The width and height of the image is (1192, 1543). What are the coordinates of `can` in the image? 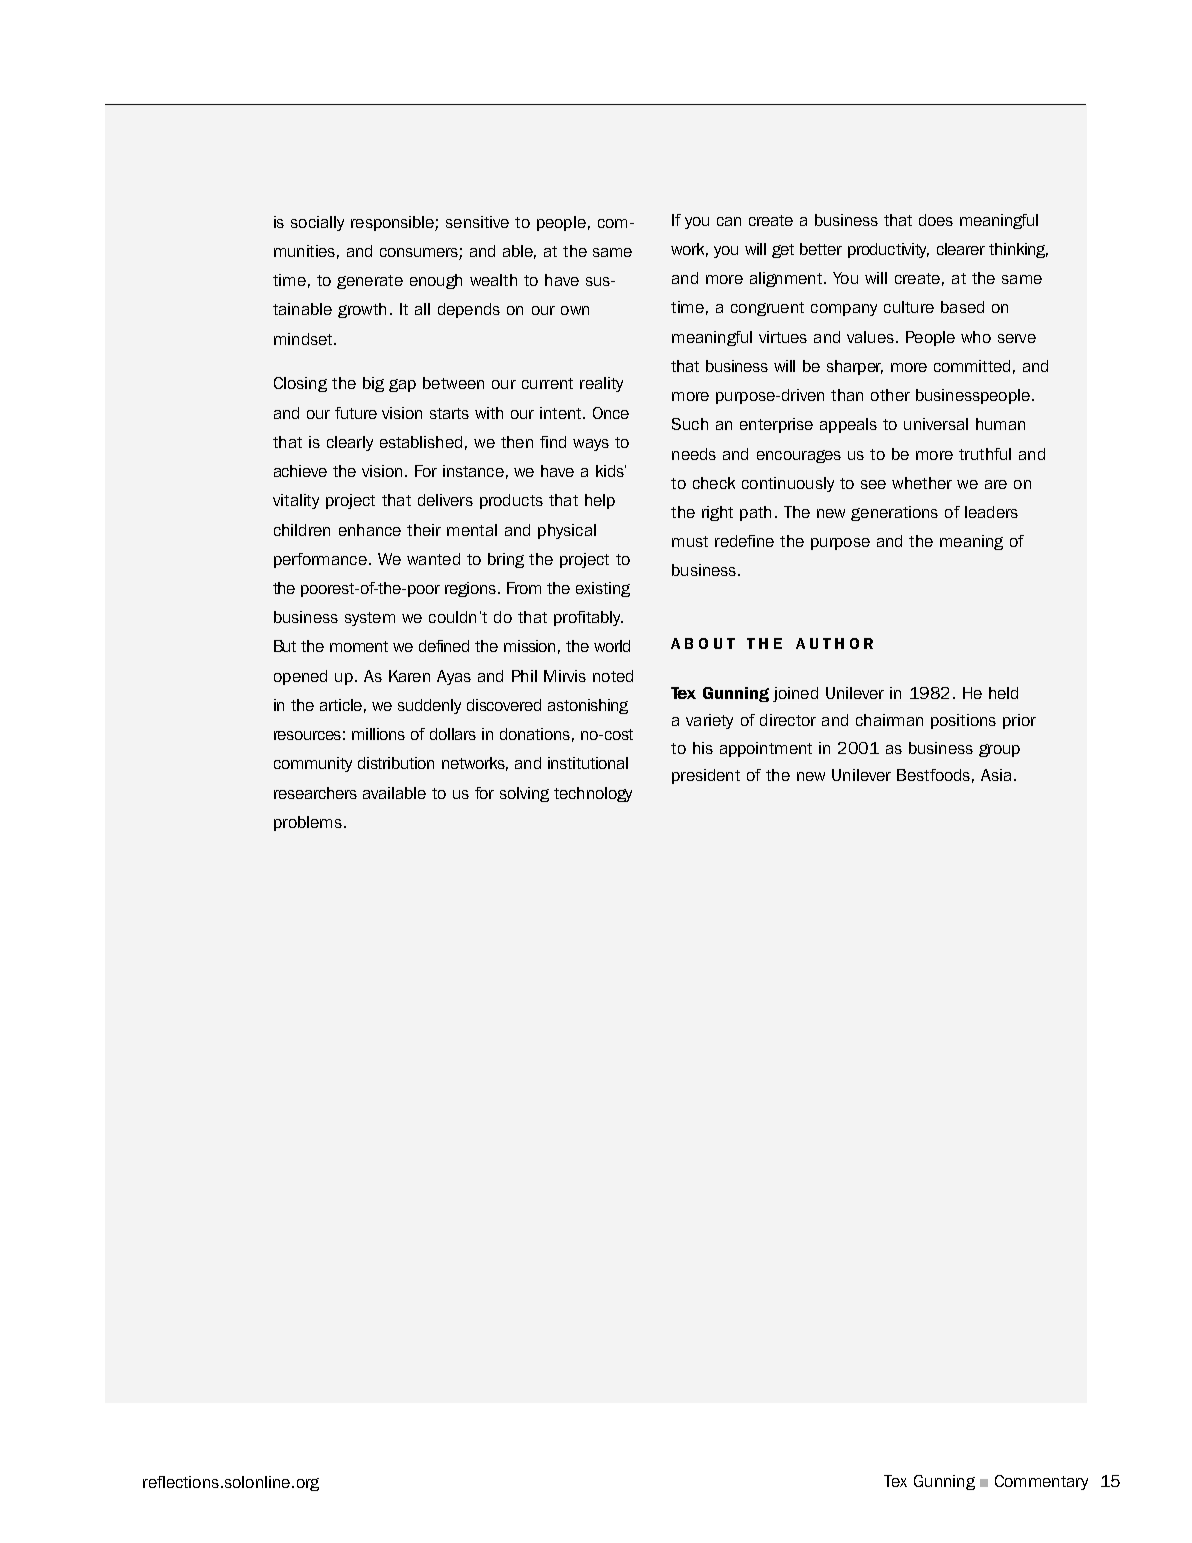 It's located at (729, 221).
